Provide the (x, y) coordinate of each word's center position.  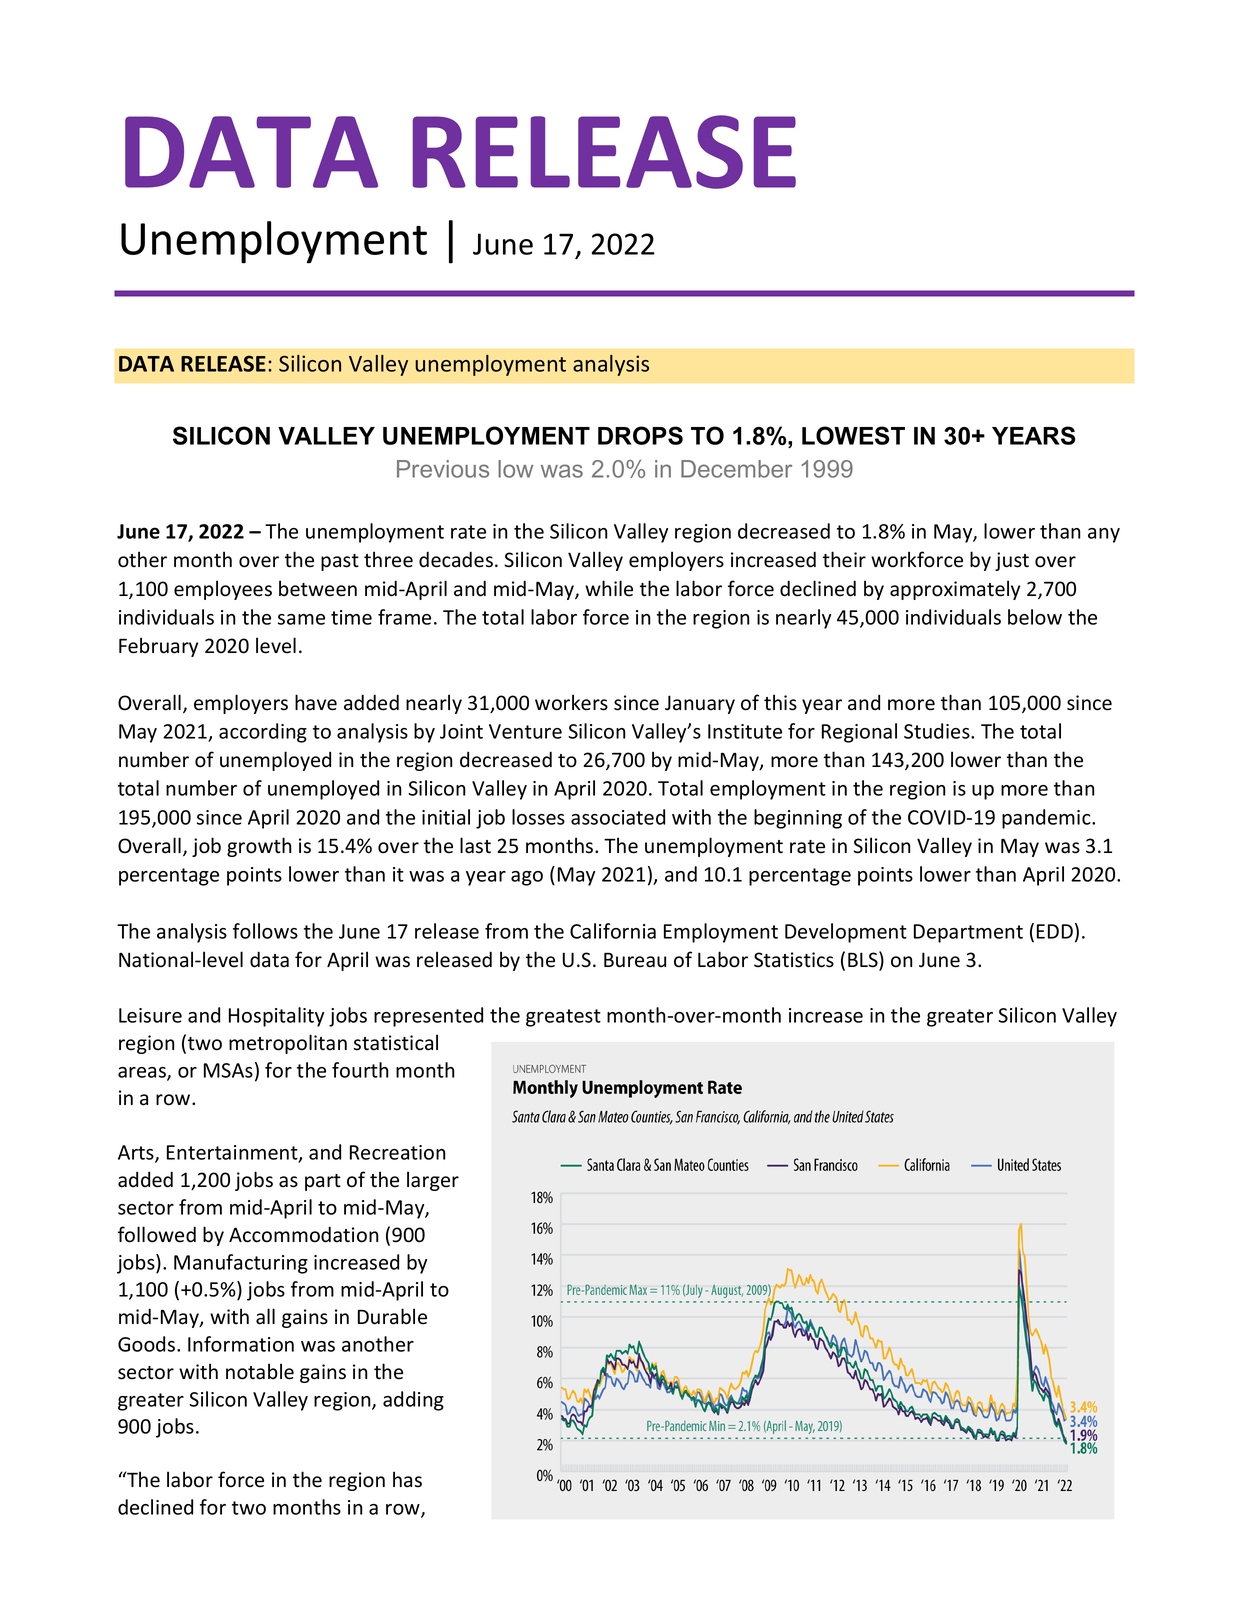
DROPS (640, 435)
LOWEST (853, 435)
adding (413, 1401)
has (407, 1479)
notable (260, 1371)
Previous (443, 469)
